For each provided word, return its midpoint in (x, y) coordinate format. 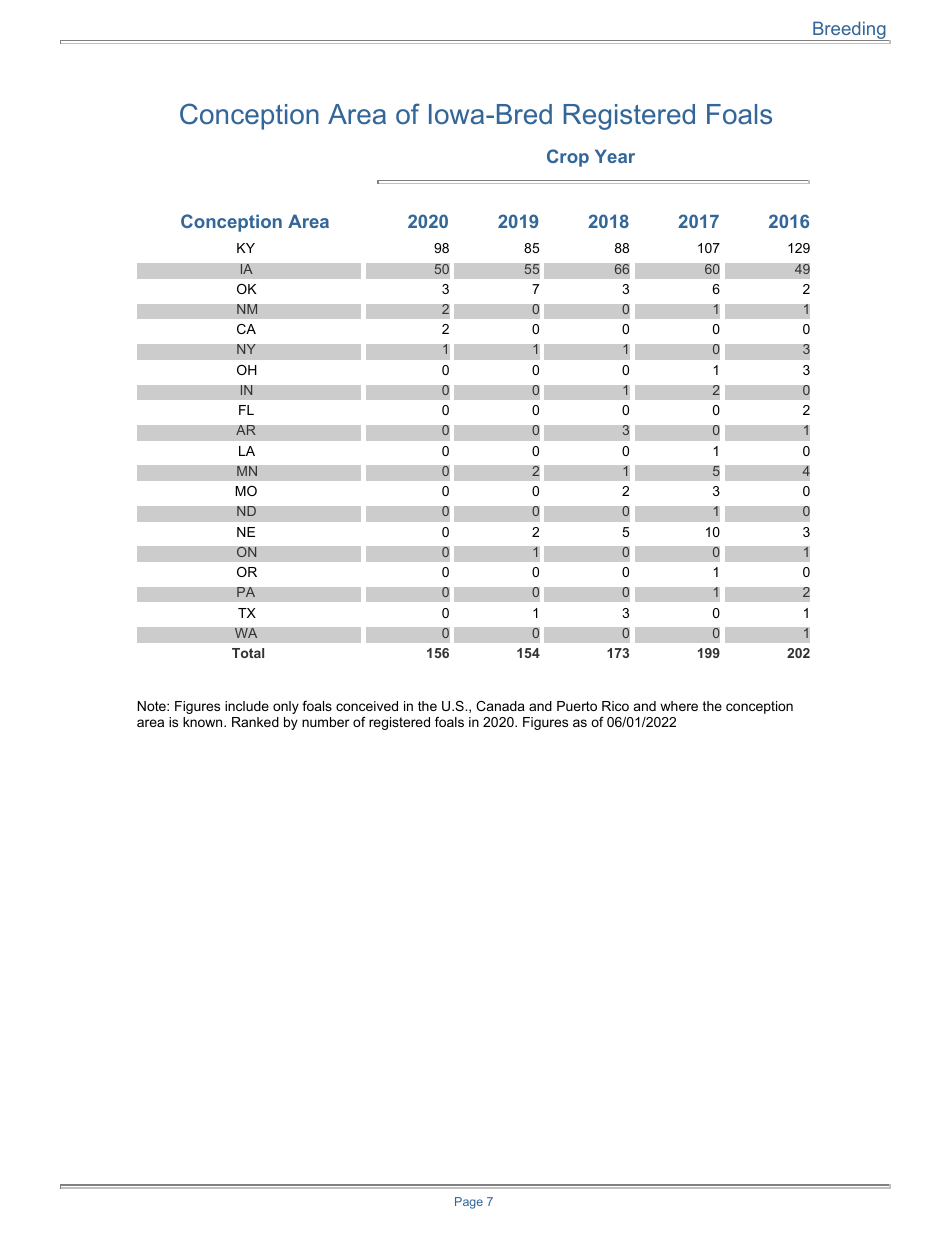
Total (248, 653)
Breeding (849, 31)
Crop (568, 158)
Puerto (577, 706)
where (679, 706)
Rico (615, 706)
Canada (500, 706)
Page (469, 1203)
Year (615, 156)
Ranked (255, 722)
